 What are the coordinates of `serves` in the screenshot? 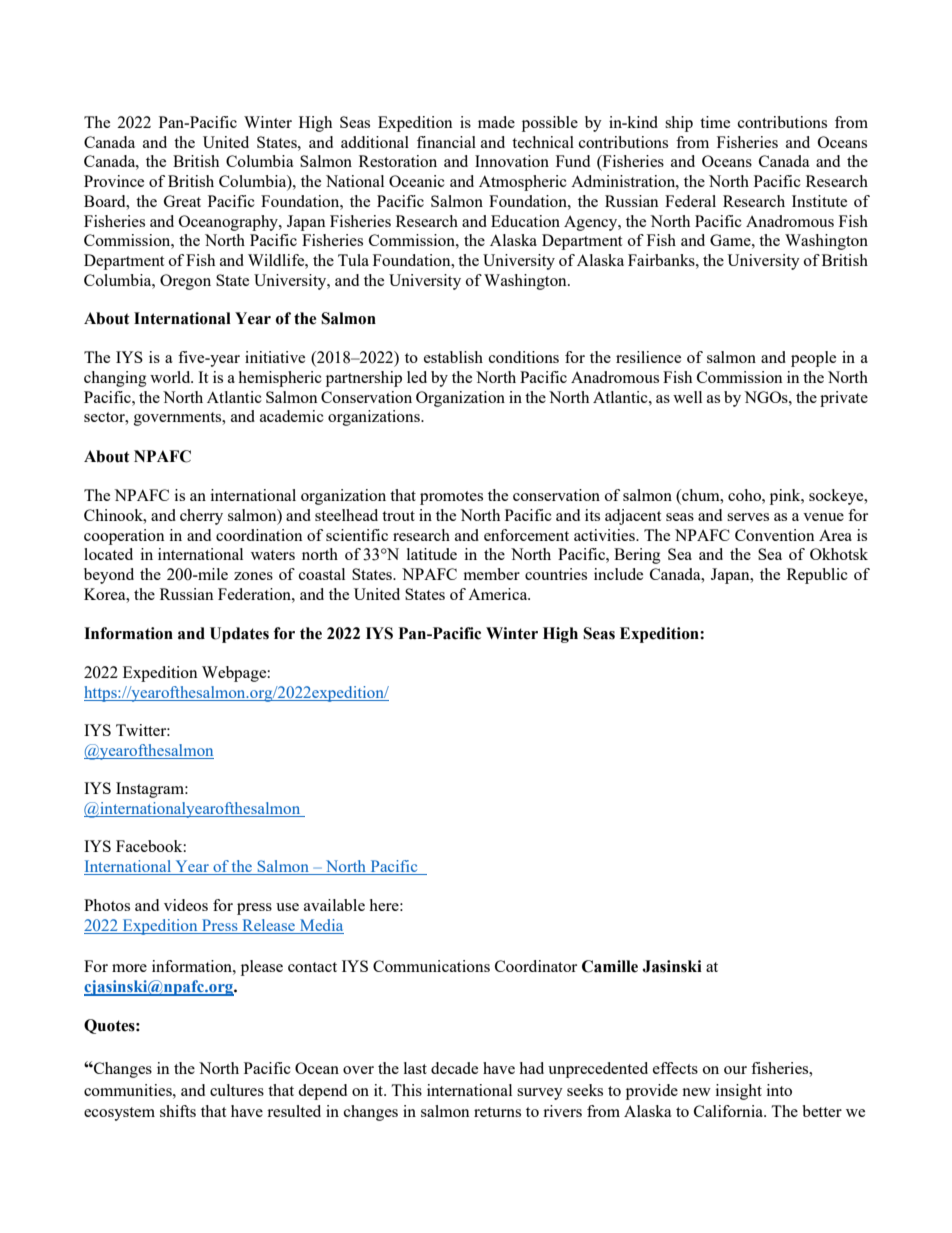 It's located at (748, 517).
